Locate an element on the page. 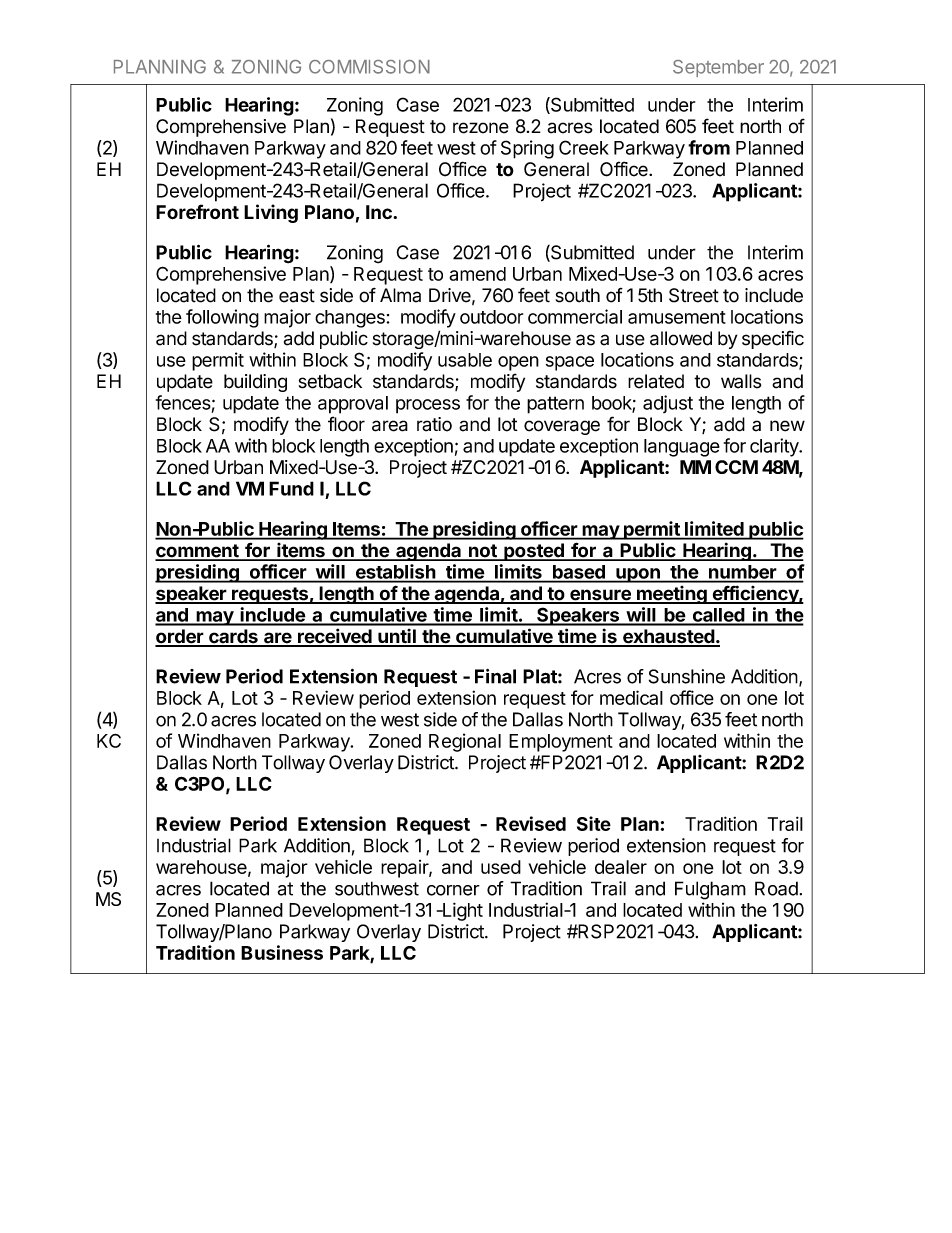  Final is located at coordinates (495, 676).
